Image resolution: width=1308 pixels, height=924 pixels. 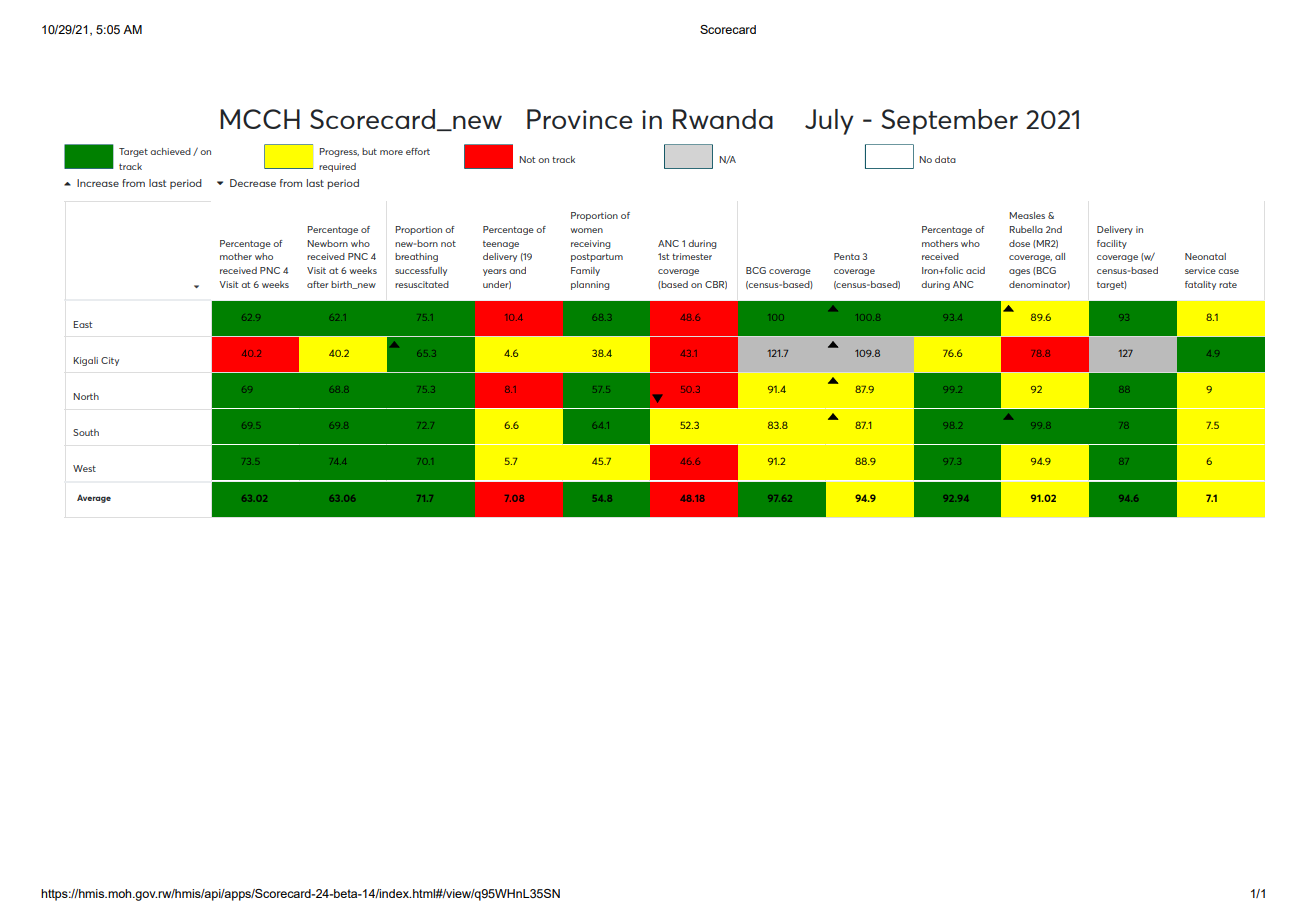 I want to click on planning, so click(x=590, y=285).
